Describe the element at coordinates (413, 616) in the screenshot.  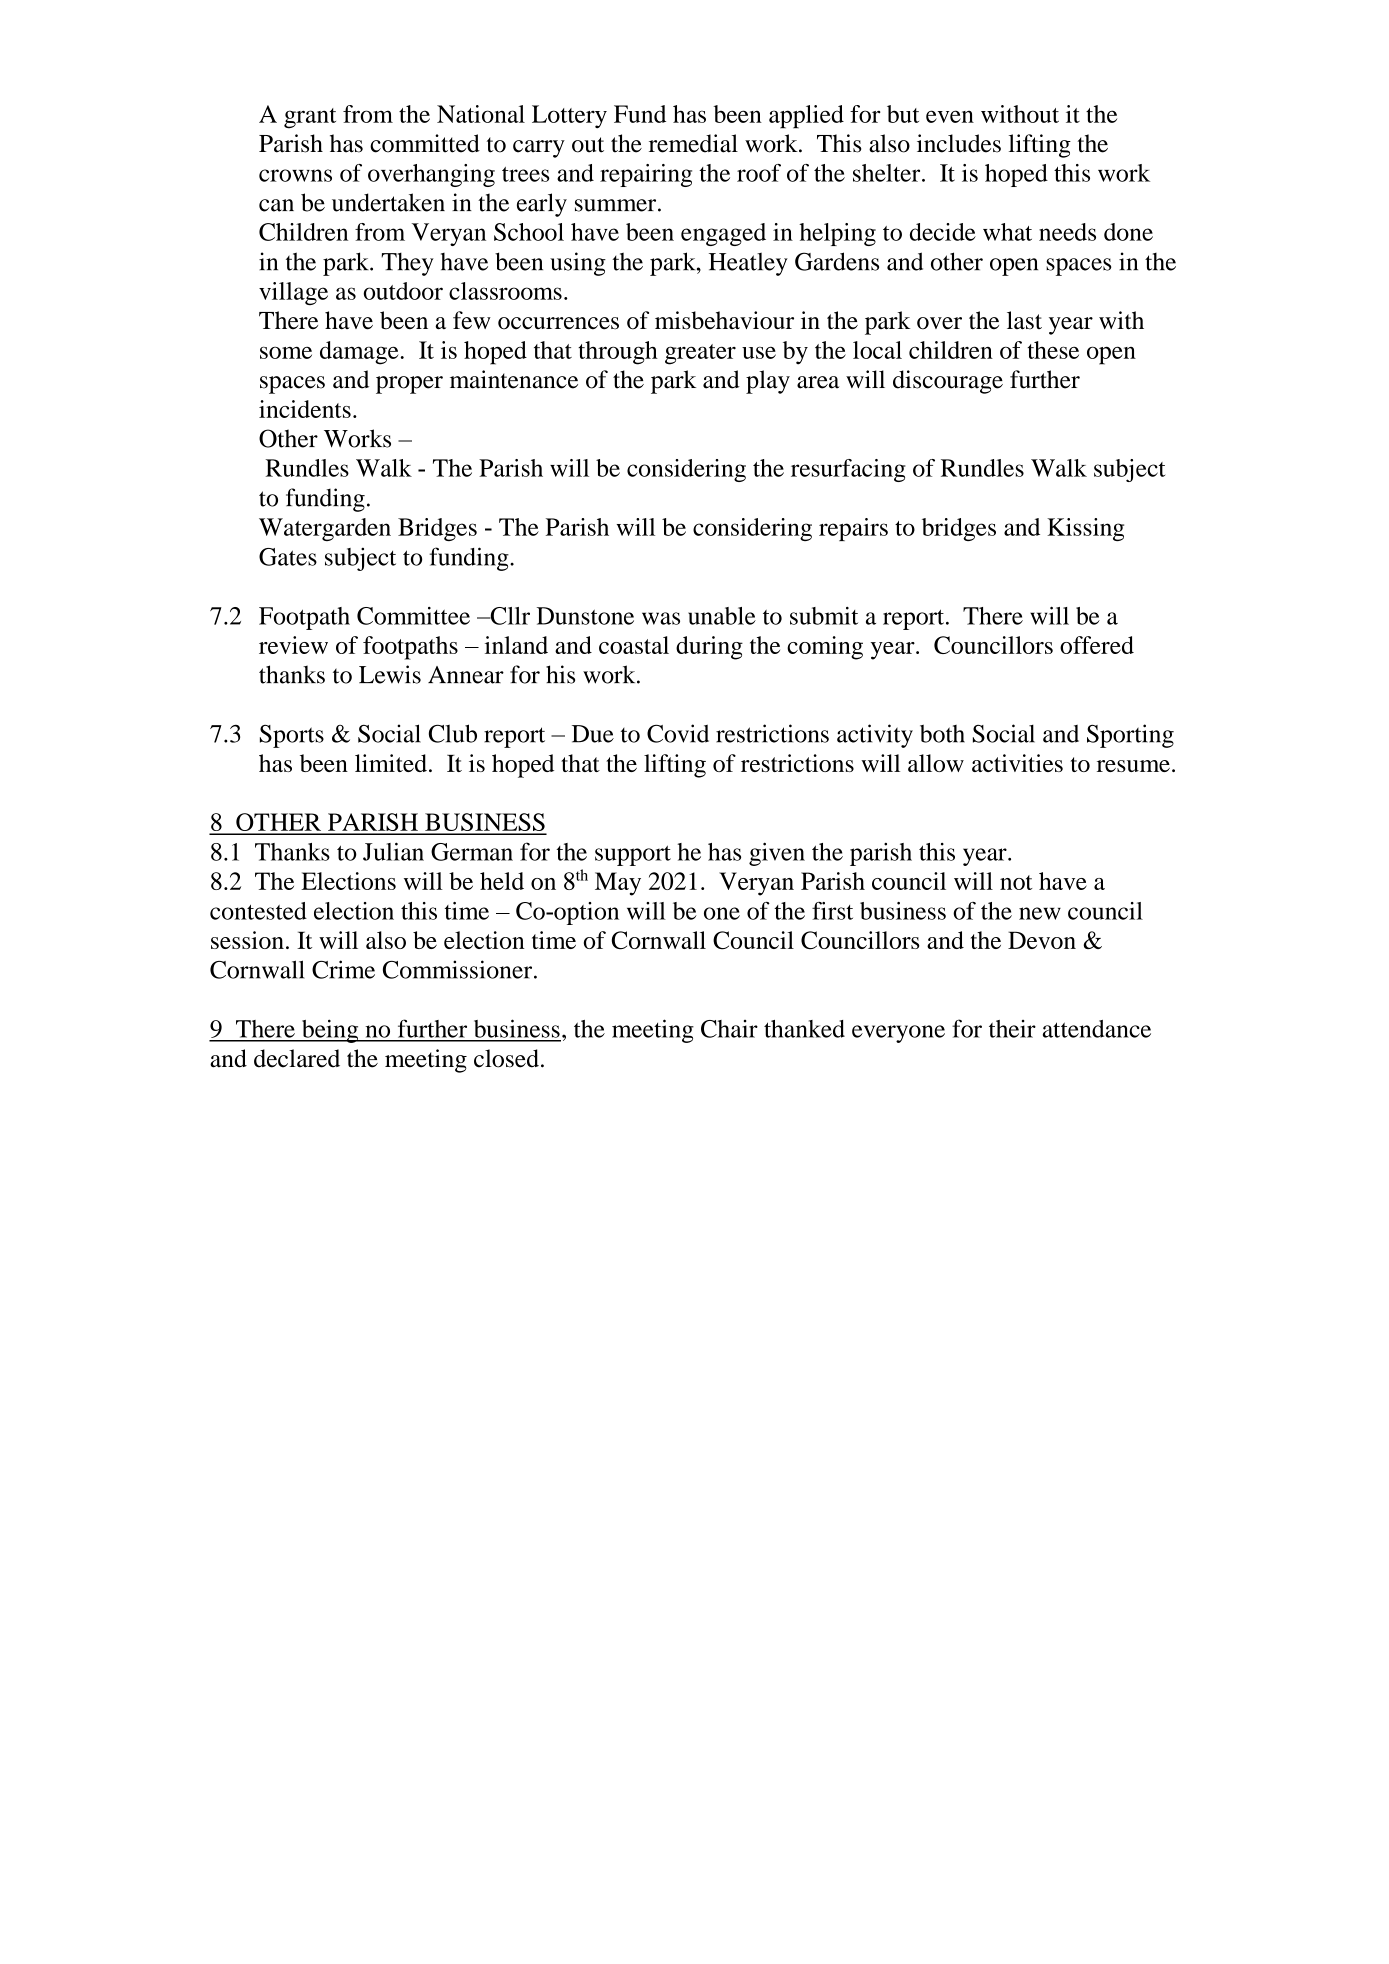
I see `Committee` at that location.
